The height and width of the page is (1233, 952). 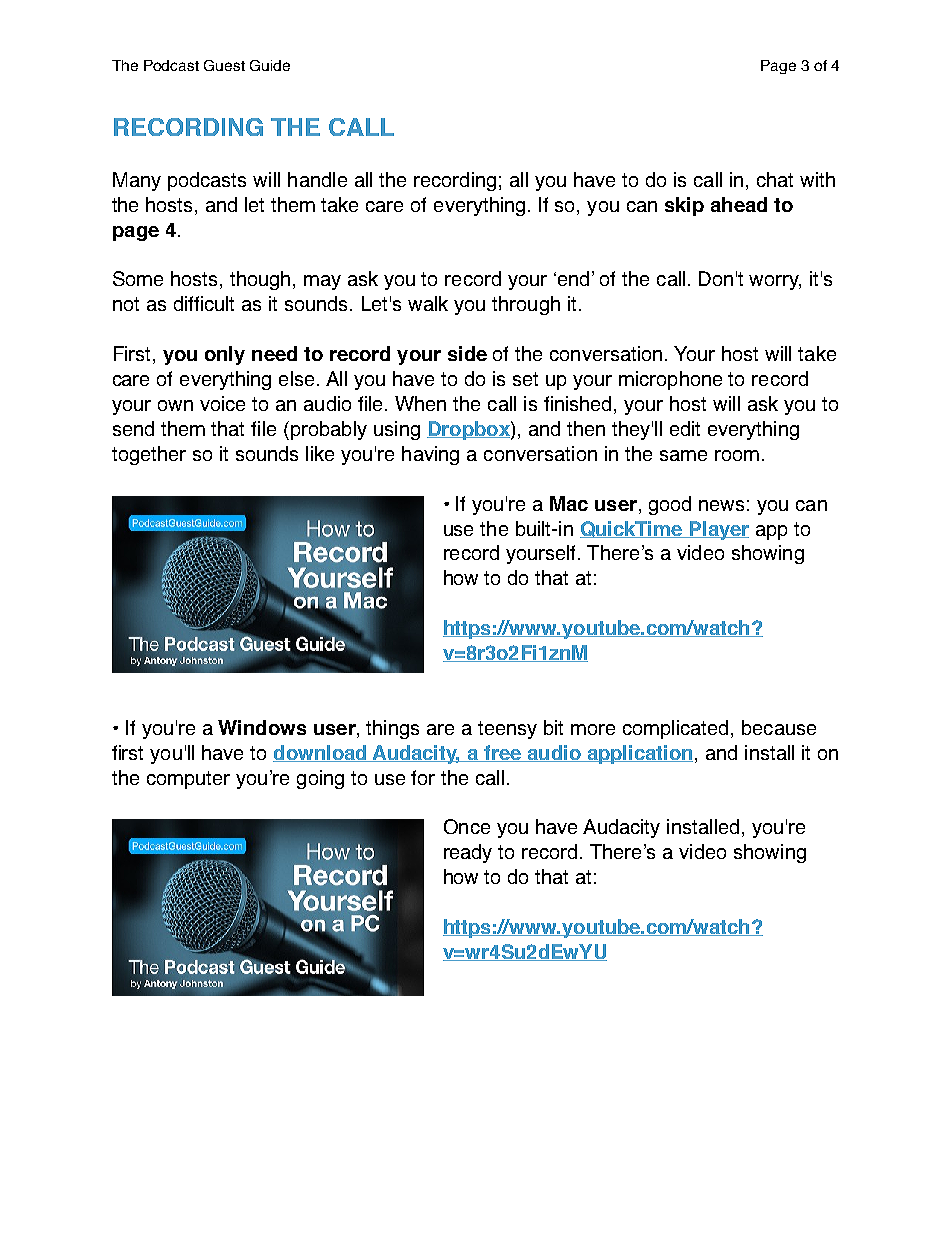 I want to click on having, so click(x=430, y=455).
